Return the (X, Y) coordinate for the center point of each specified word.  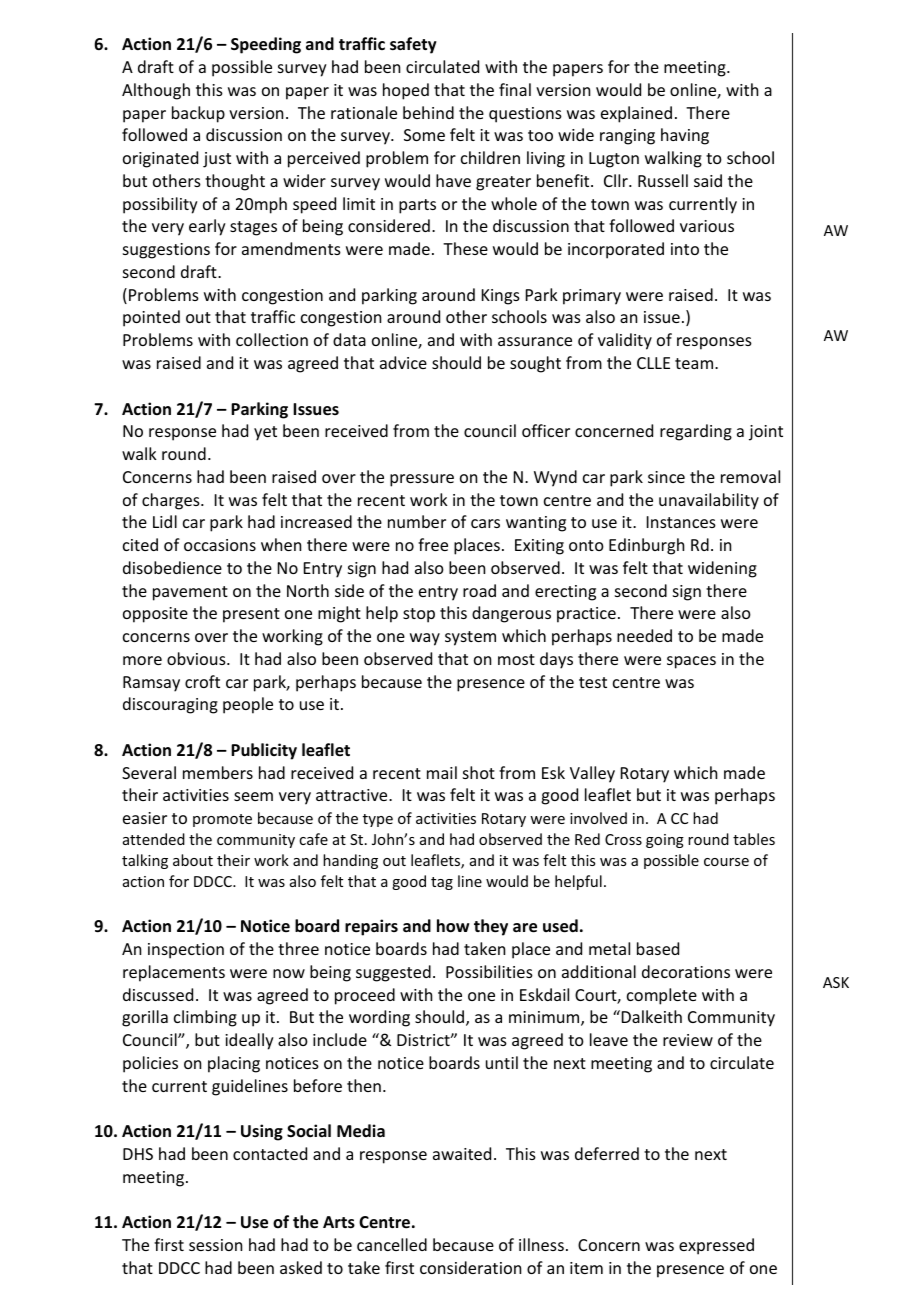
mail (442, 772)
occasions (220, 545)
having (685, 136)
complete (662, 996)
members (218, 772)
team (695, 363)
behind (428, 112)
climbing (205, 1018)
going (665, 841)
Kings (501, 297)
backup (198, 114)
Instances (681, 522)
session (215, 1245)
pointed (151, 318)
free (433, 544)
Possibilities (489, 971)
